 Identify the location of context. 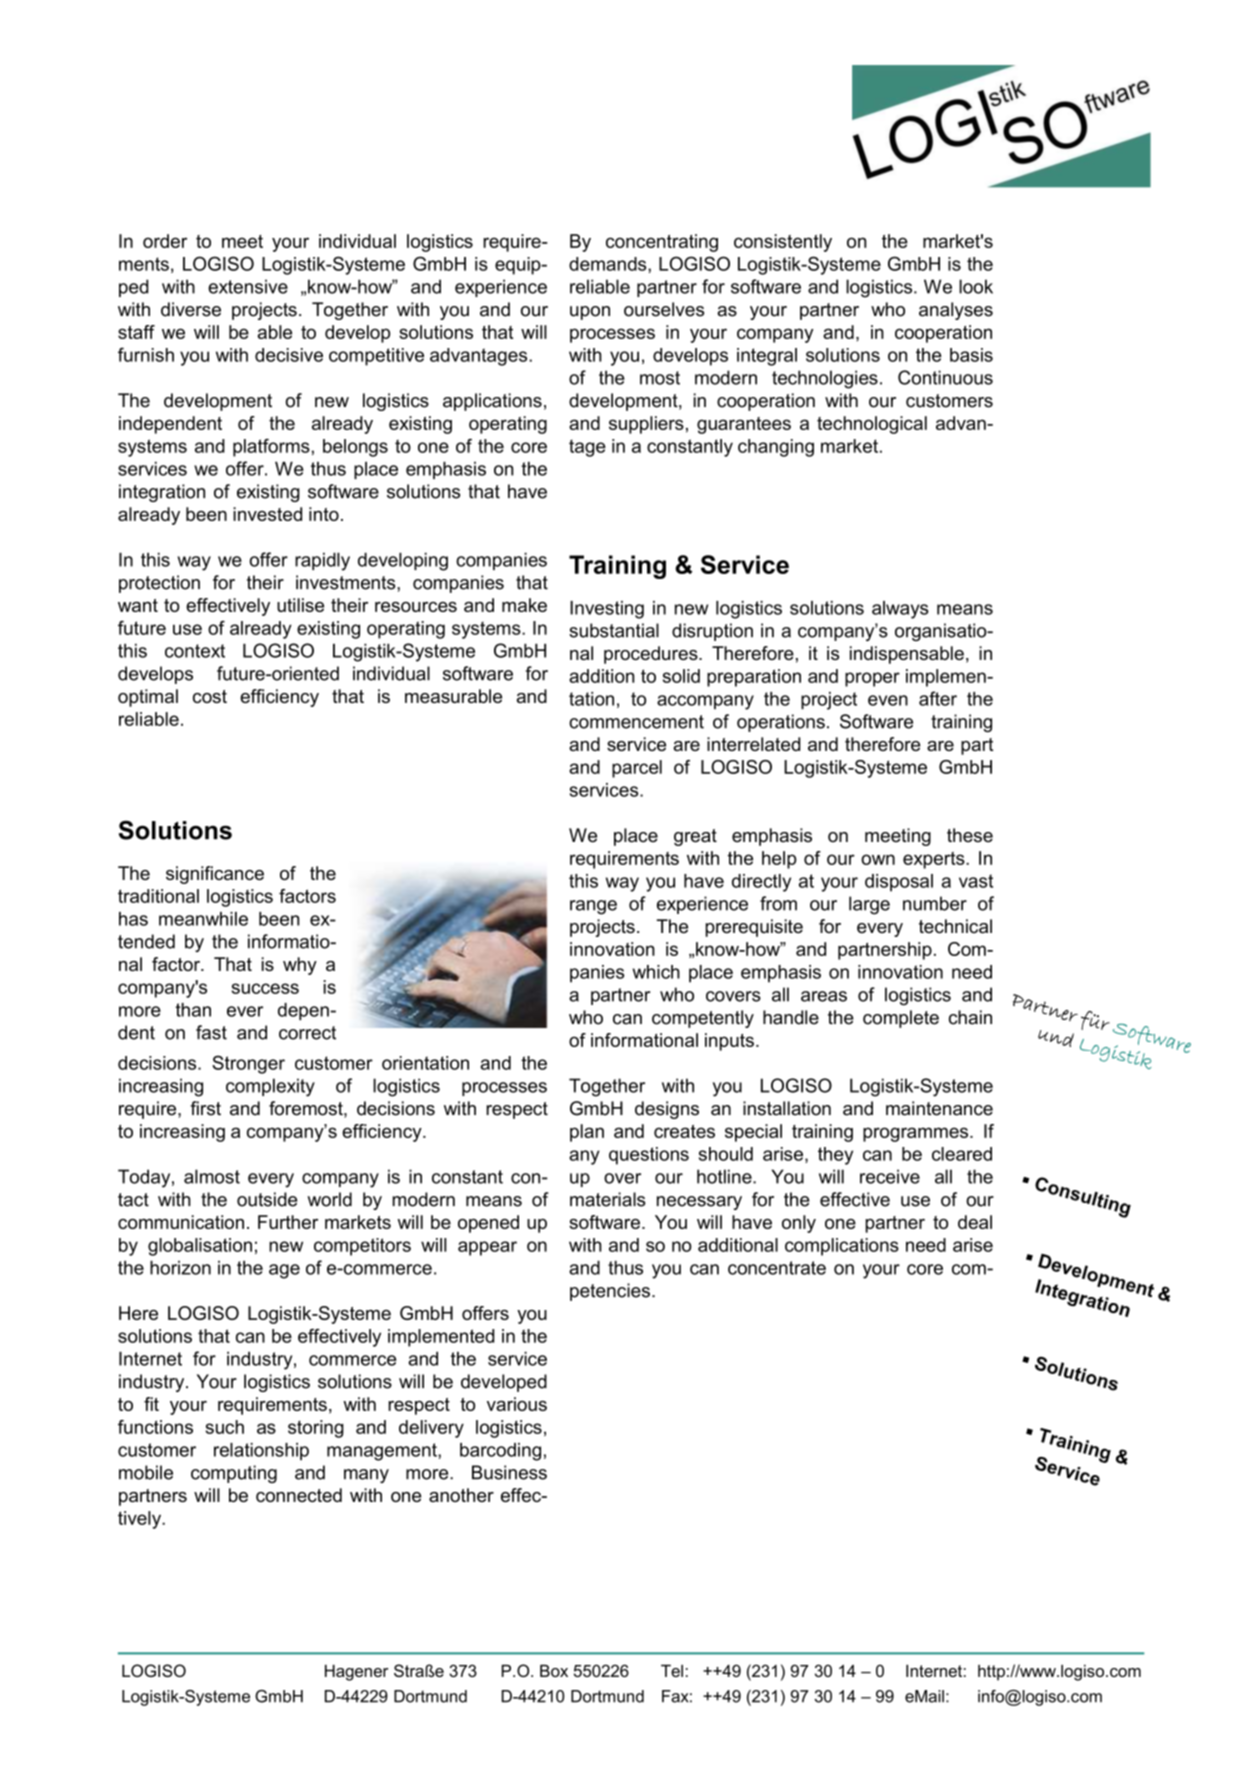
(195, 651).
